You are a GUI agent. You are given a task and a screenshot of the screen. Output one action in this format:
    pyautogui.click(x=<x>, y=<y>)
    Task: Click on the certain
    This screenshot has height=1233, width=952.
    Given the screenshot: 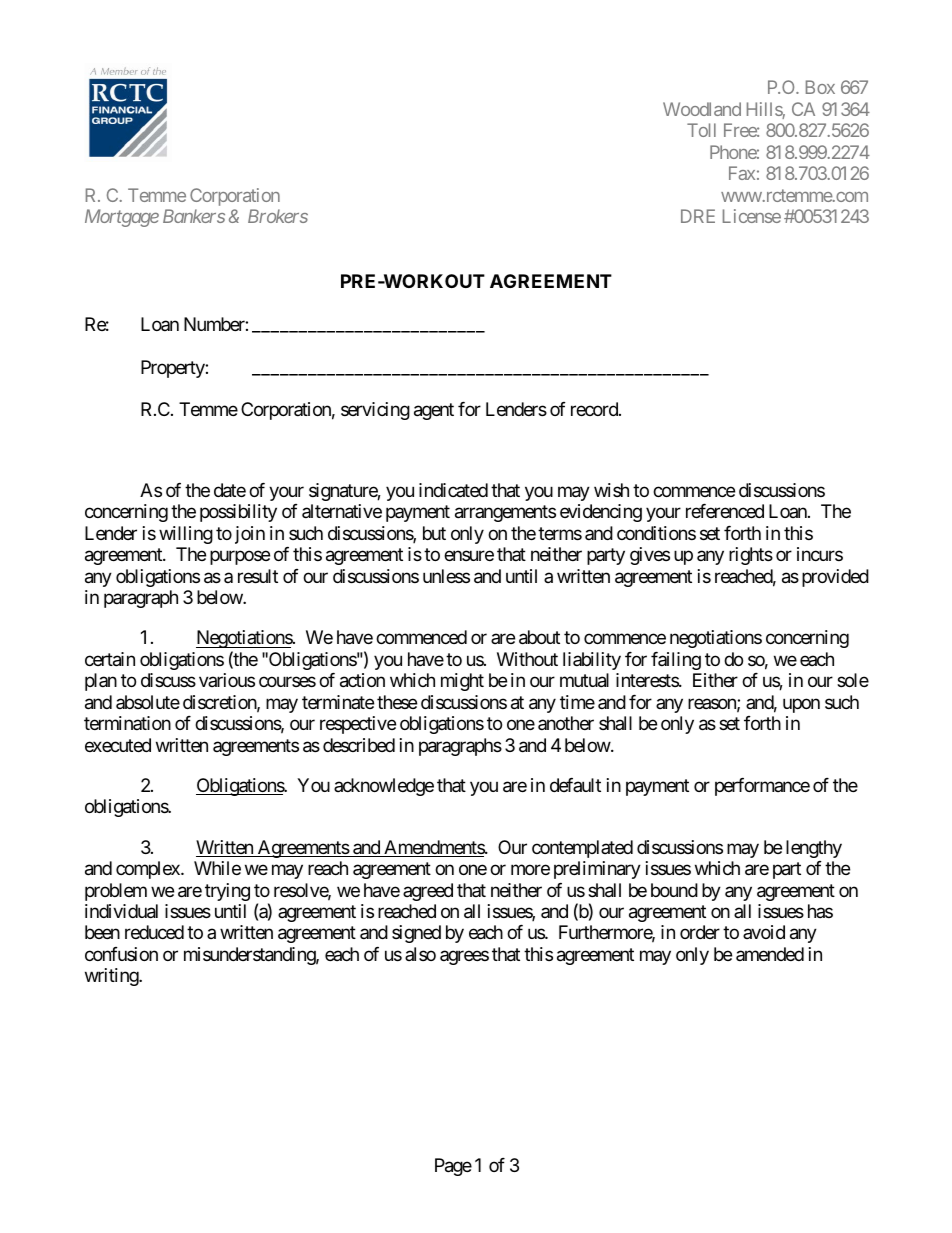 What is the action you would take?
    pyautogui.click(x=110, y=659)
